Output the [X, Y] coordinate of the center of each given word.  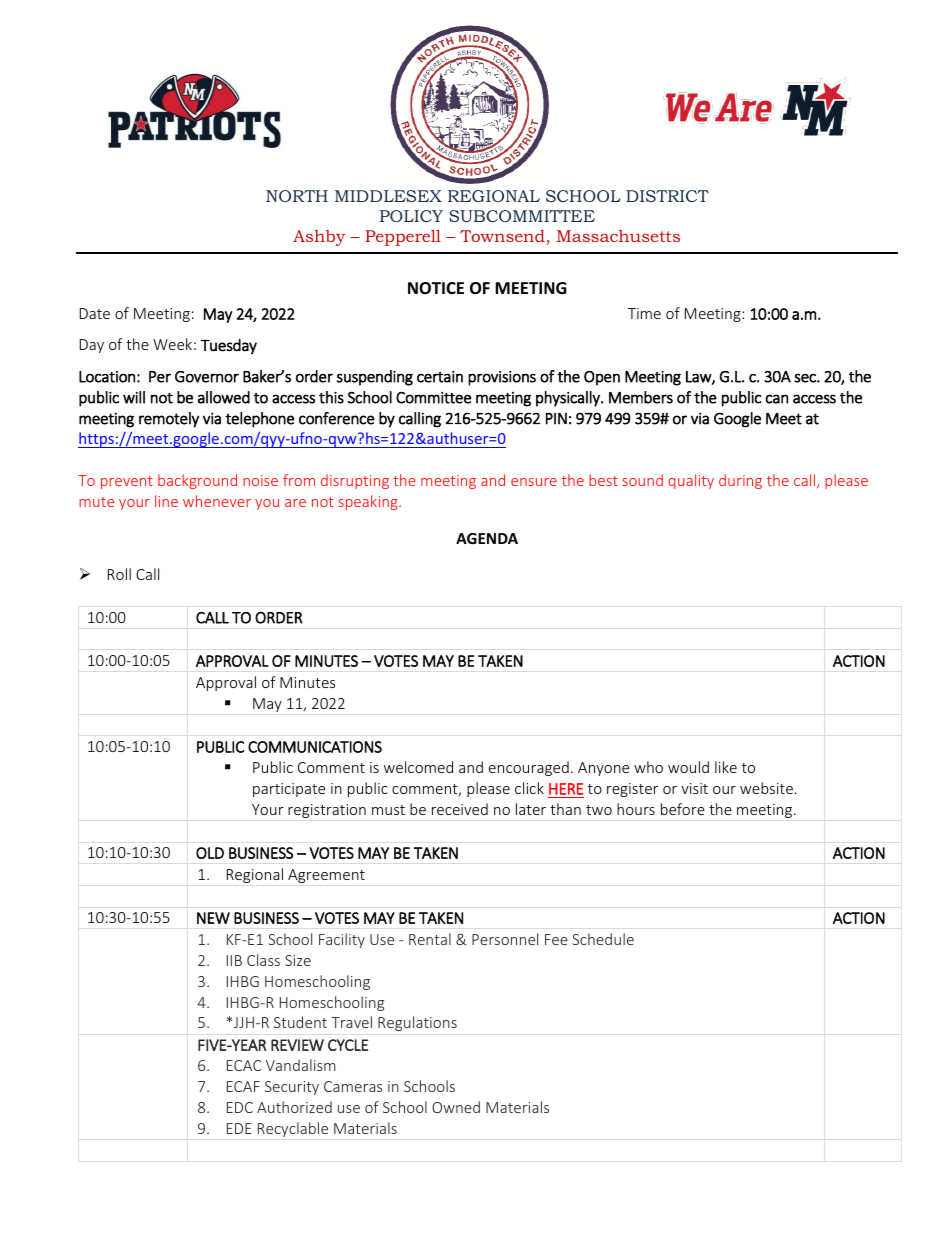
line [166, 501]
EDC [240, 1107]
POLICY [411, 216]
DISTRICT [667, 196]
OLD [210, 853]
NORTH [297, 196]
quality [691, 481]
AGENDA [487, 538]
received [460, 809]
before [683, 809]
